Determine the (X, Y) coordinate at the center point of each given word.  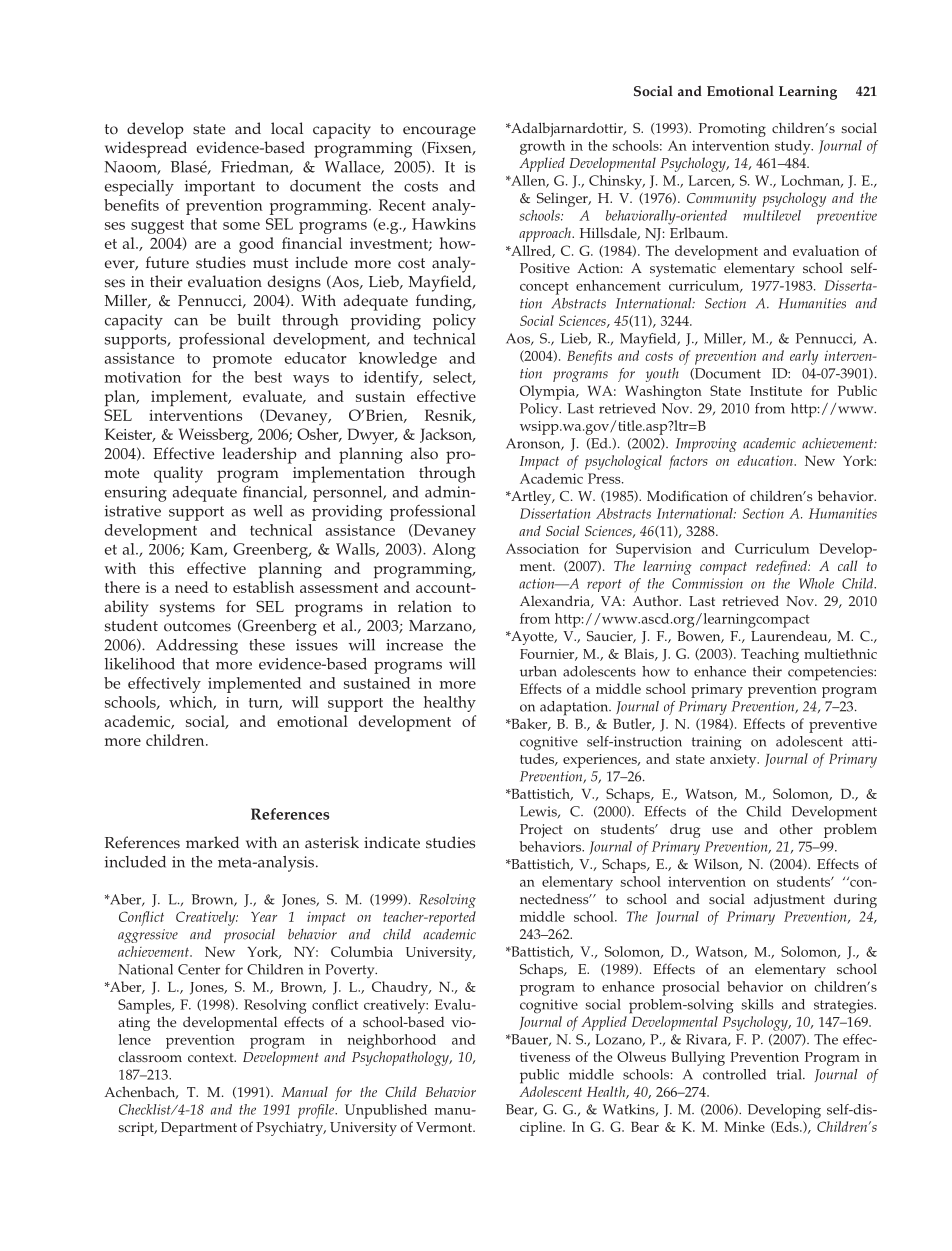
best (268, 377)
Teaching (770, 655)
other (796, 829)
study (794, 147)
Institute (776, 391)
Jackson (447, 435)
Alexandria (556, 601)
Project (541, 831)
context (212, 1058)
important (220, 188)
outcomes (197, 626)
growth (542, 147)
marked (212, 842)
